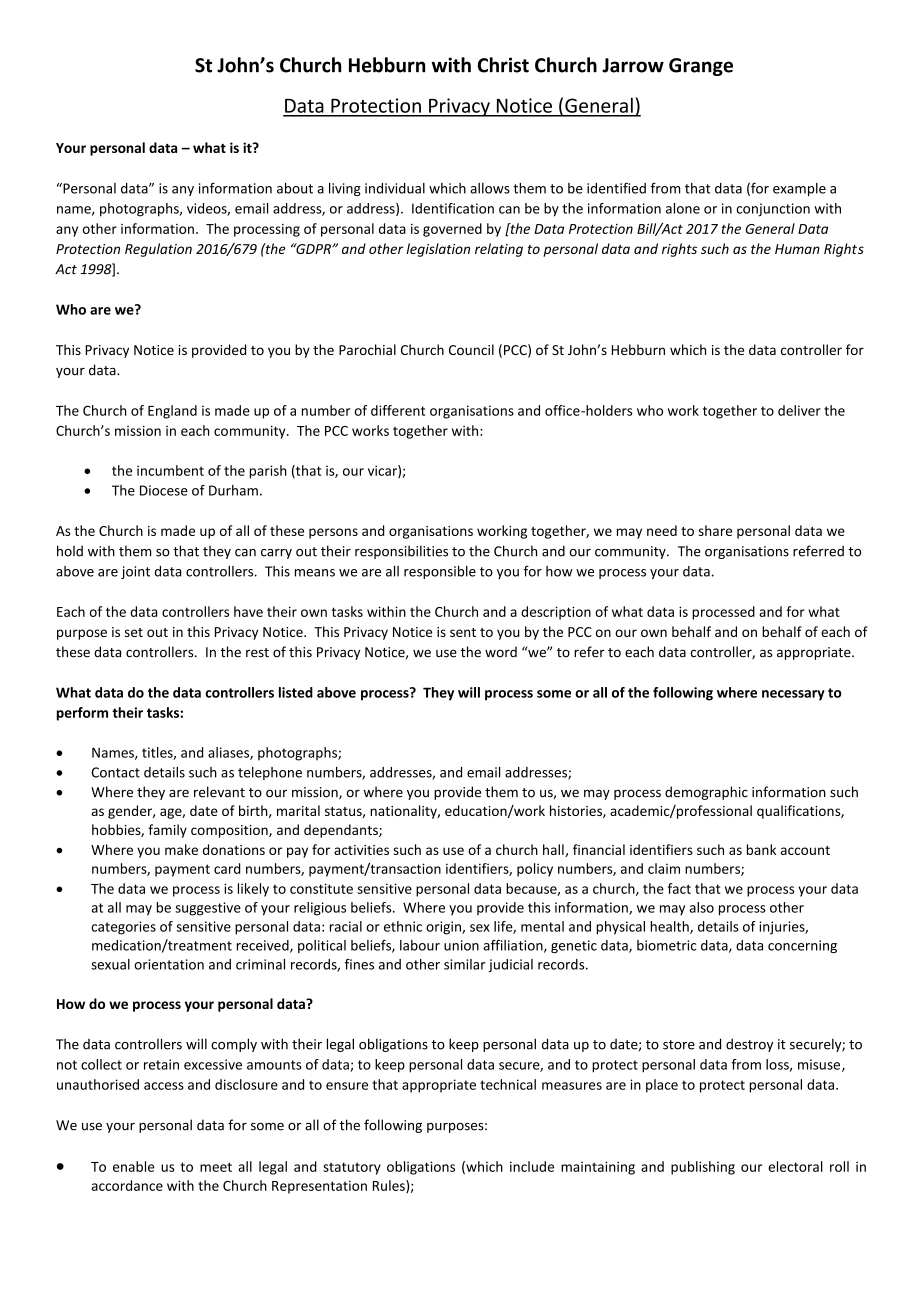  I want to click on about, so click(295, 188).
